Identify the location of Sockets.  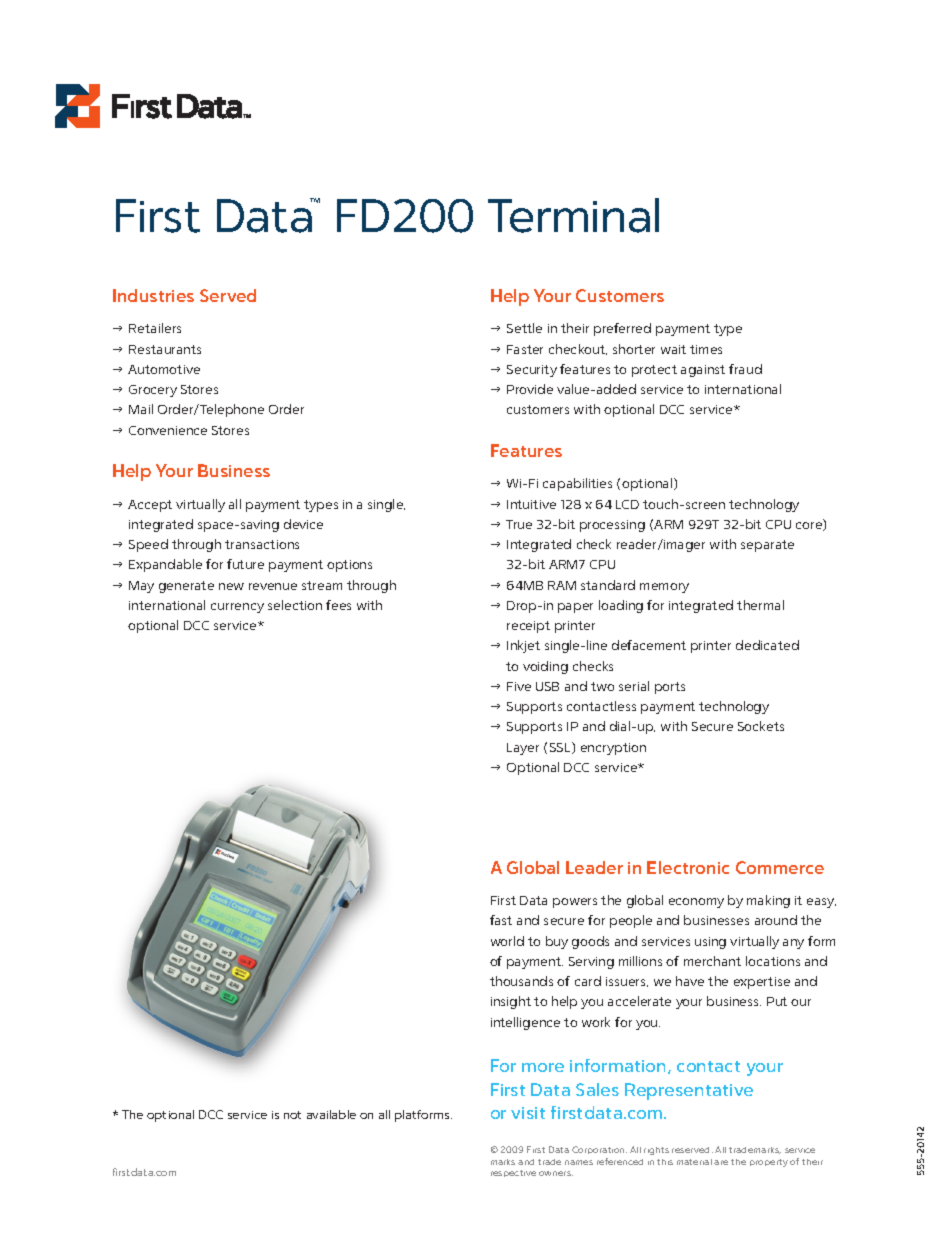
(761, 726).
